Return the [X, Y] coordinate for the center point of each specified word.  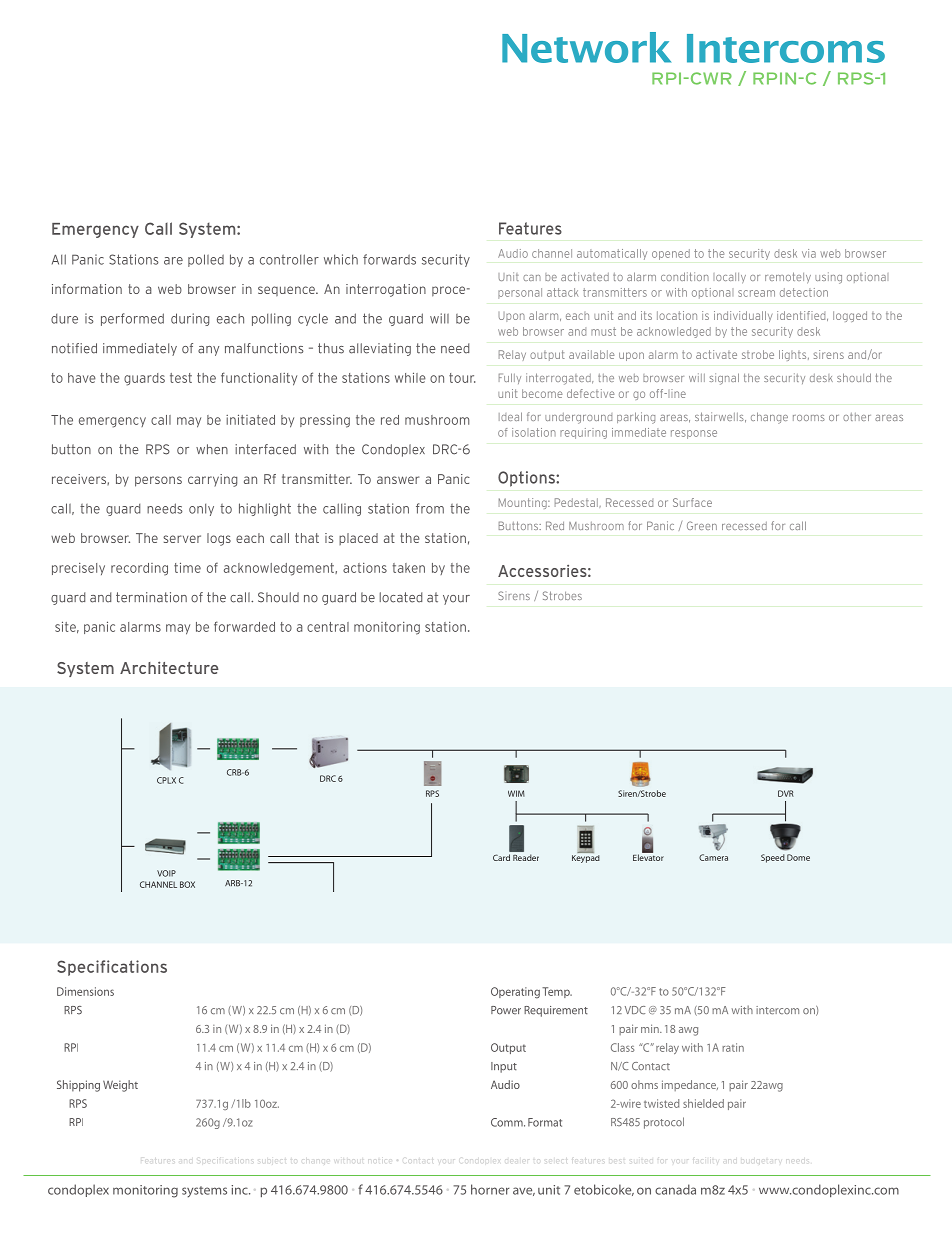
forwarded [244, 626]
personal [520, 293]
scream [756, 293]
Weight [120, 1086]
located [400, 597]
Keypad [586, 857]
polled [206, 260]
